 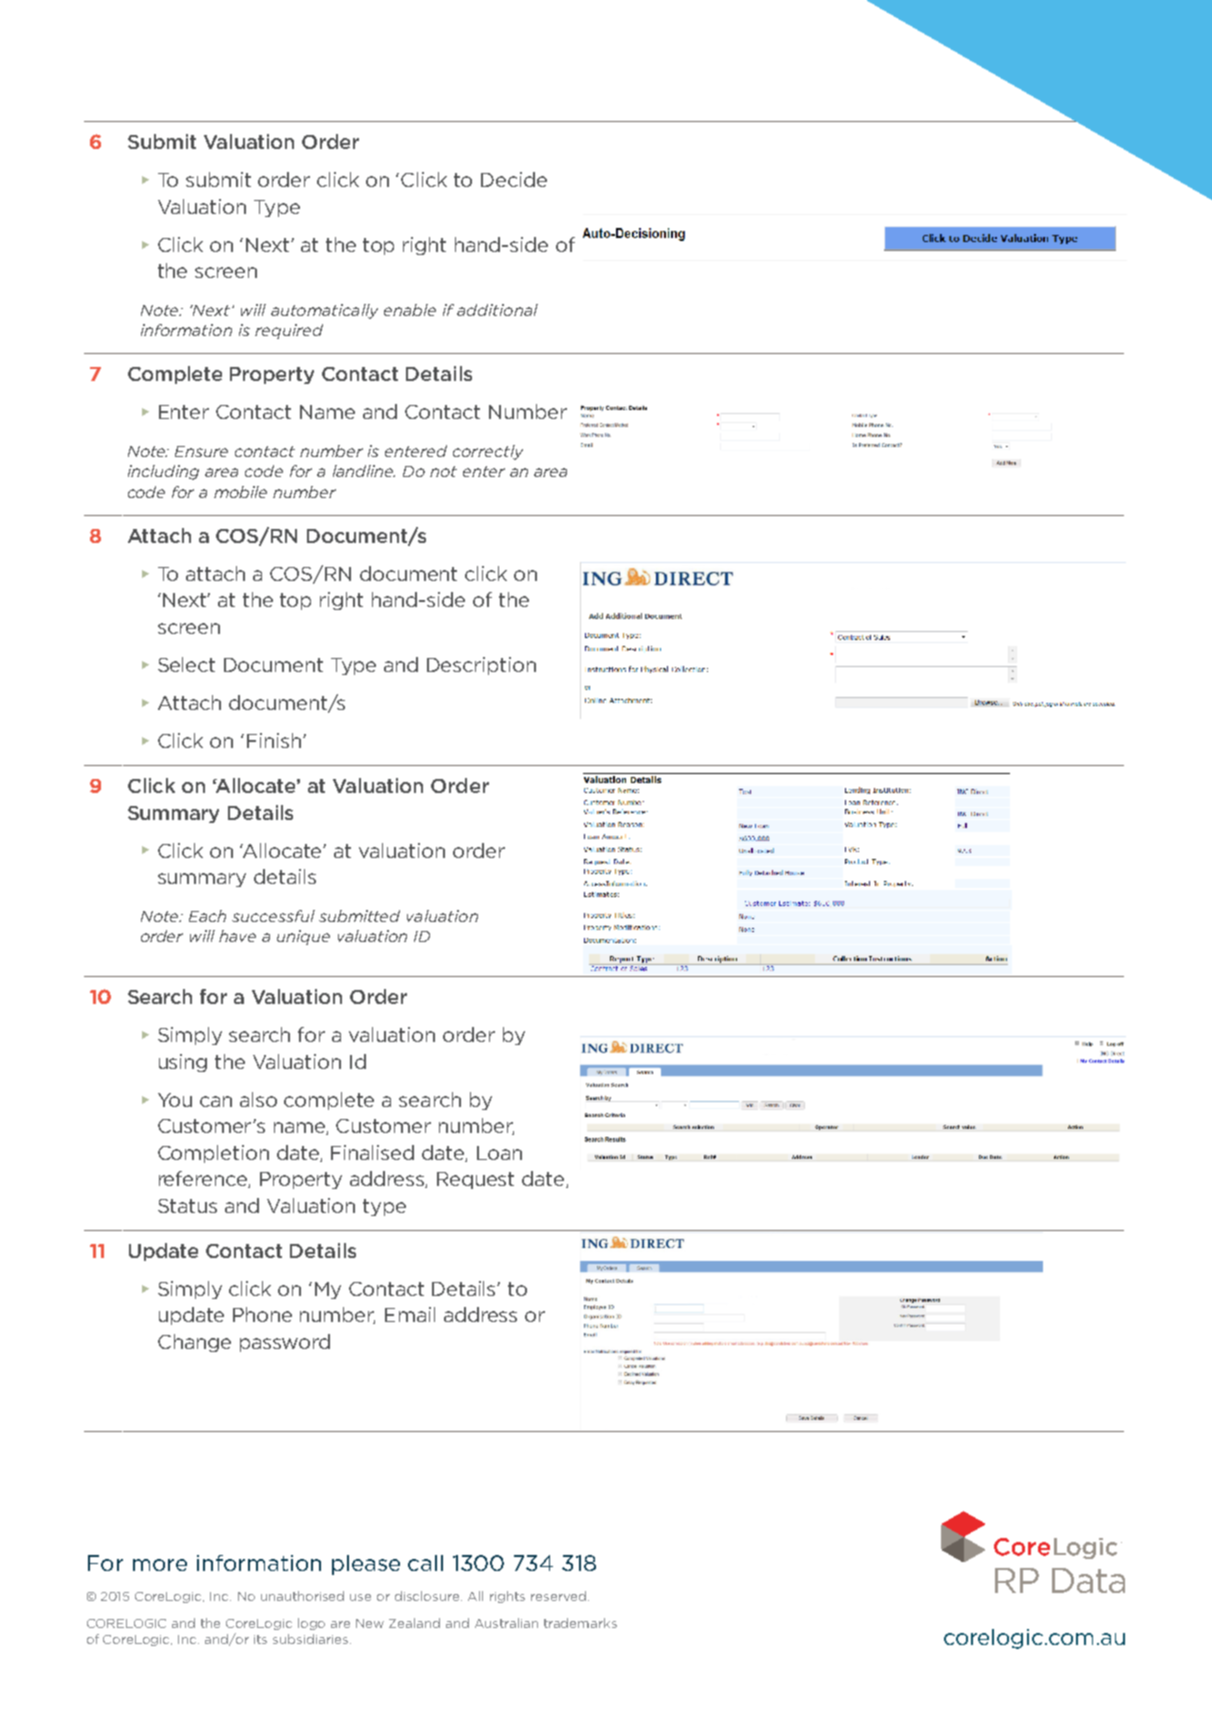 I want to click on unique, so click(x=303, y=937).
